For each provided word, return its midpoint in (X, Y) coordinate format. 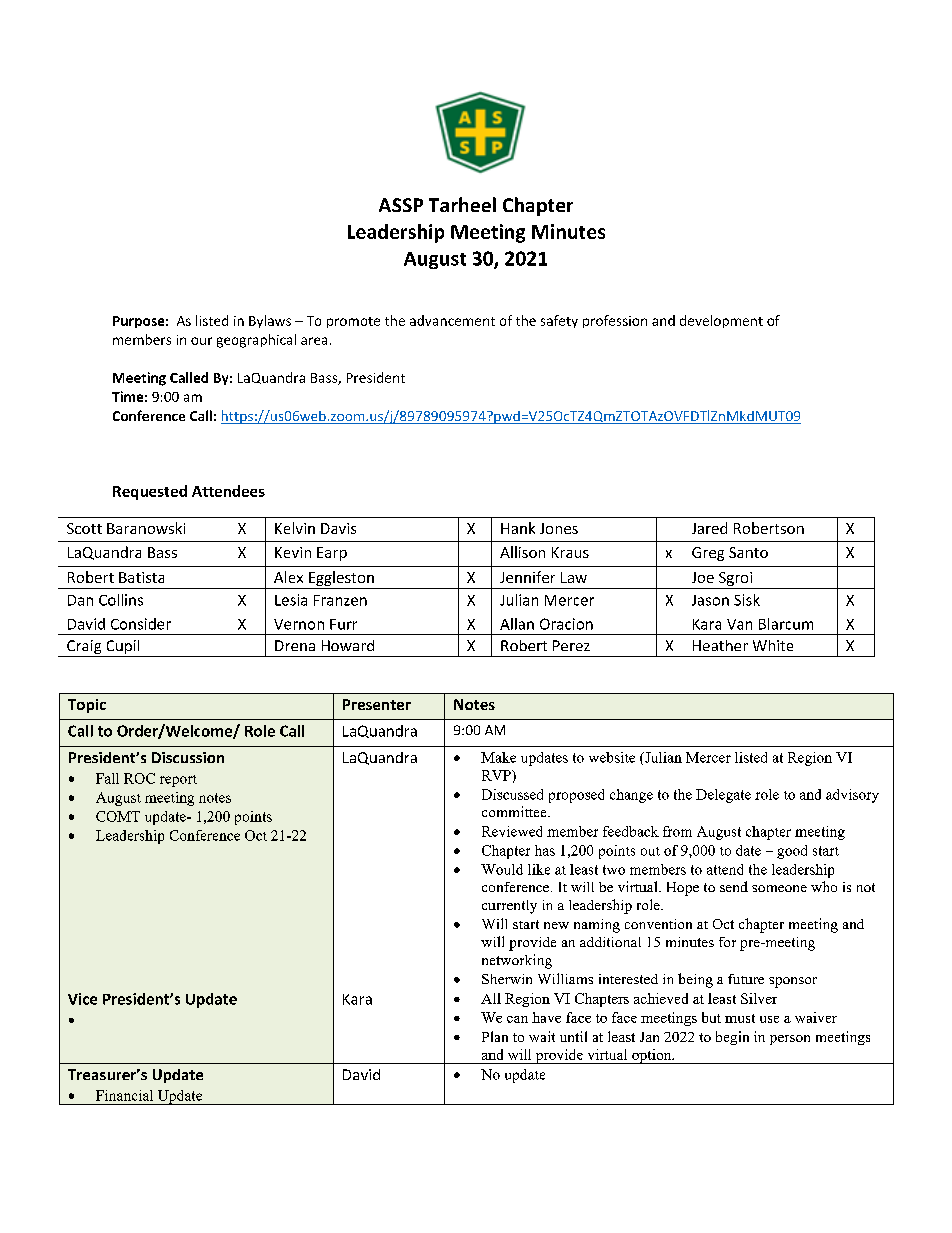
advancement (452, 320)
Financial (124, 1095)
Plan (495, 1036)
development (721, 321)
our (201, 341)
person (790, 1040)
